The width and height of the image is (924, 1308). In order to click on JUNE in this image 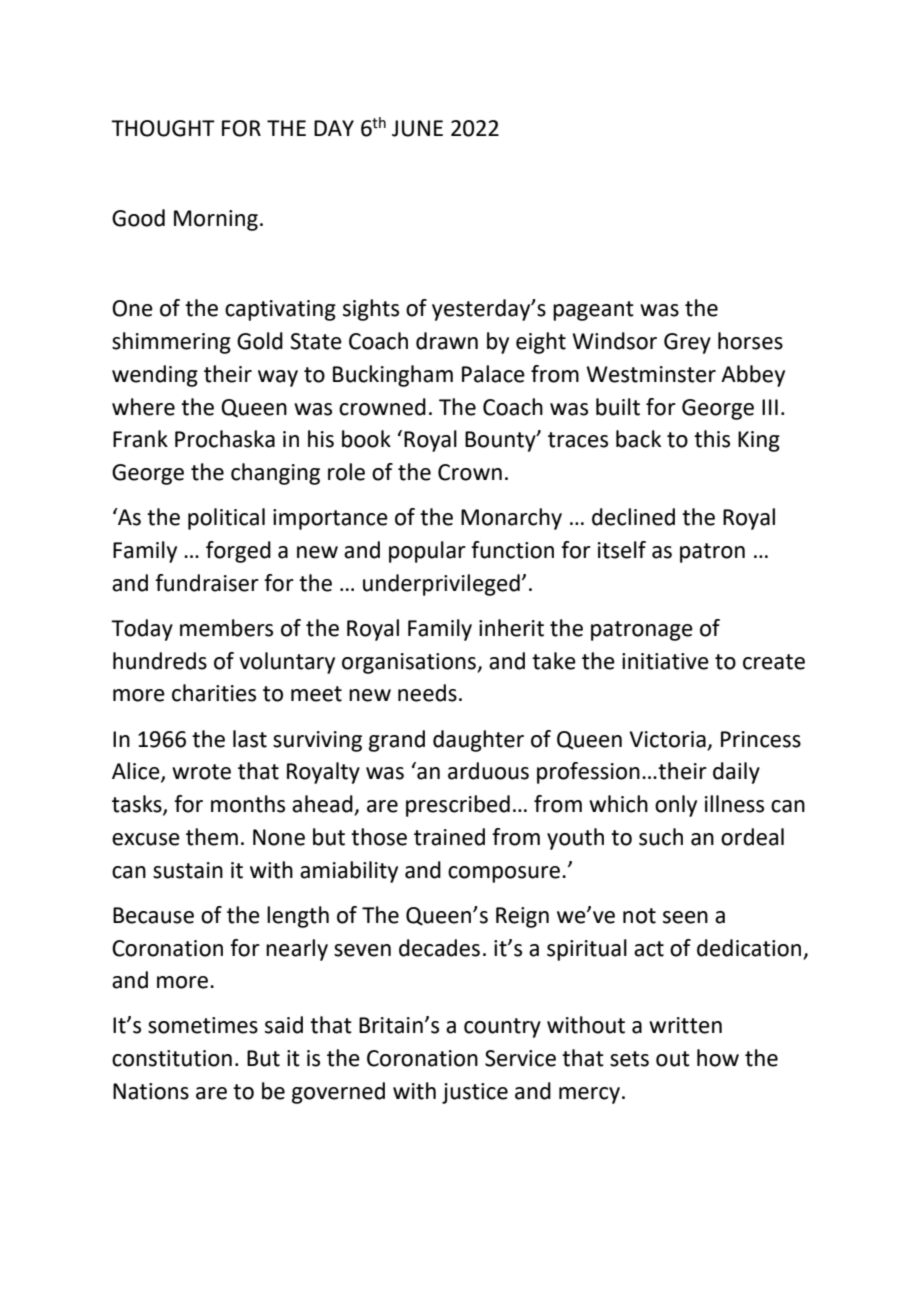, I will do `click(417, 128)`.
